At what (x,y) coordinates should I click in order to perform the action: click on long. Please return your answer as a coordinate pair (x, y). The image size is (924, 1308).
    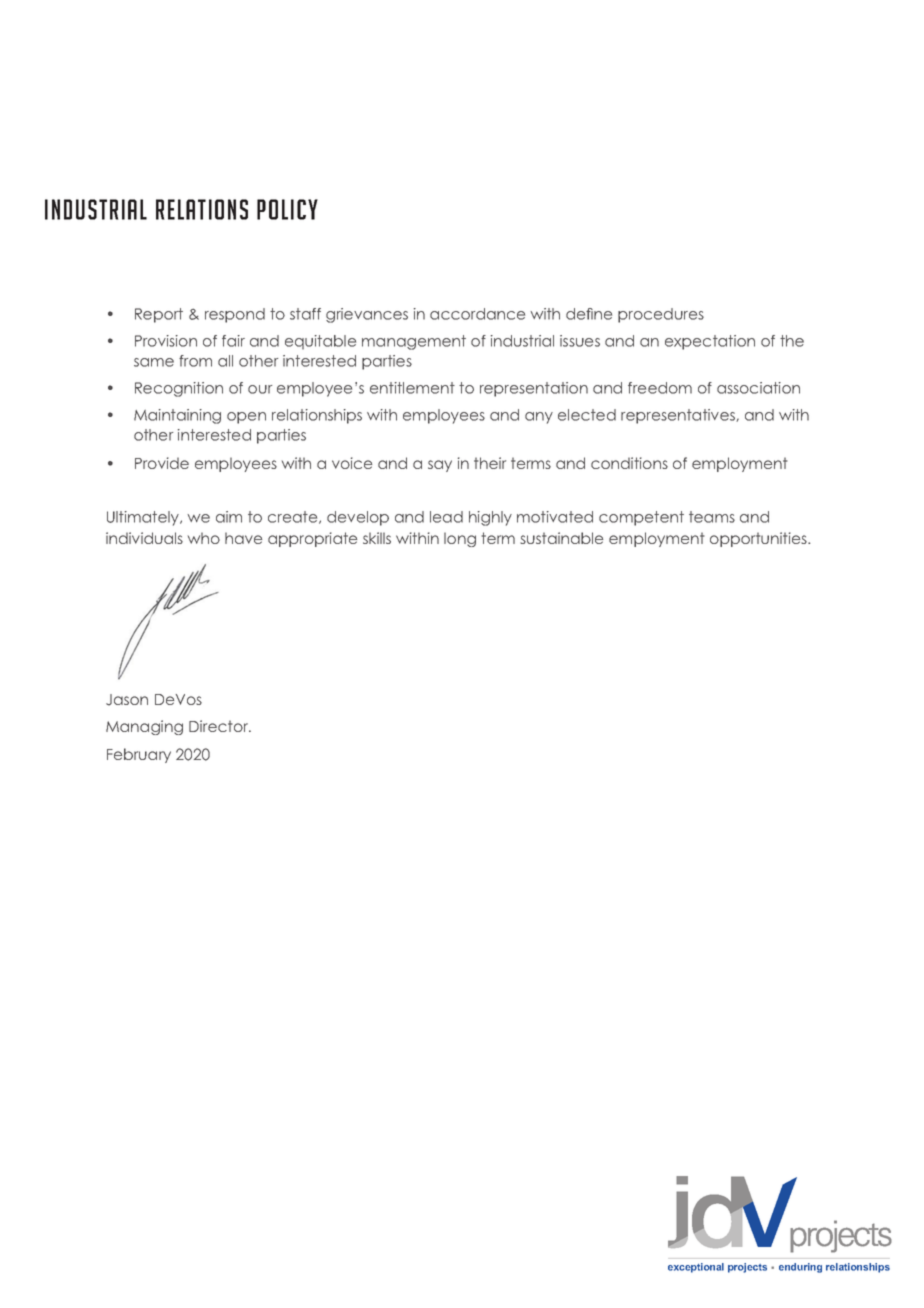
    Looking at the image, I should click on (460, 539).
